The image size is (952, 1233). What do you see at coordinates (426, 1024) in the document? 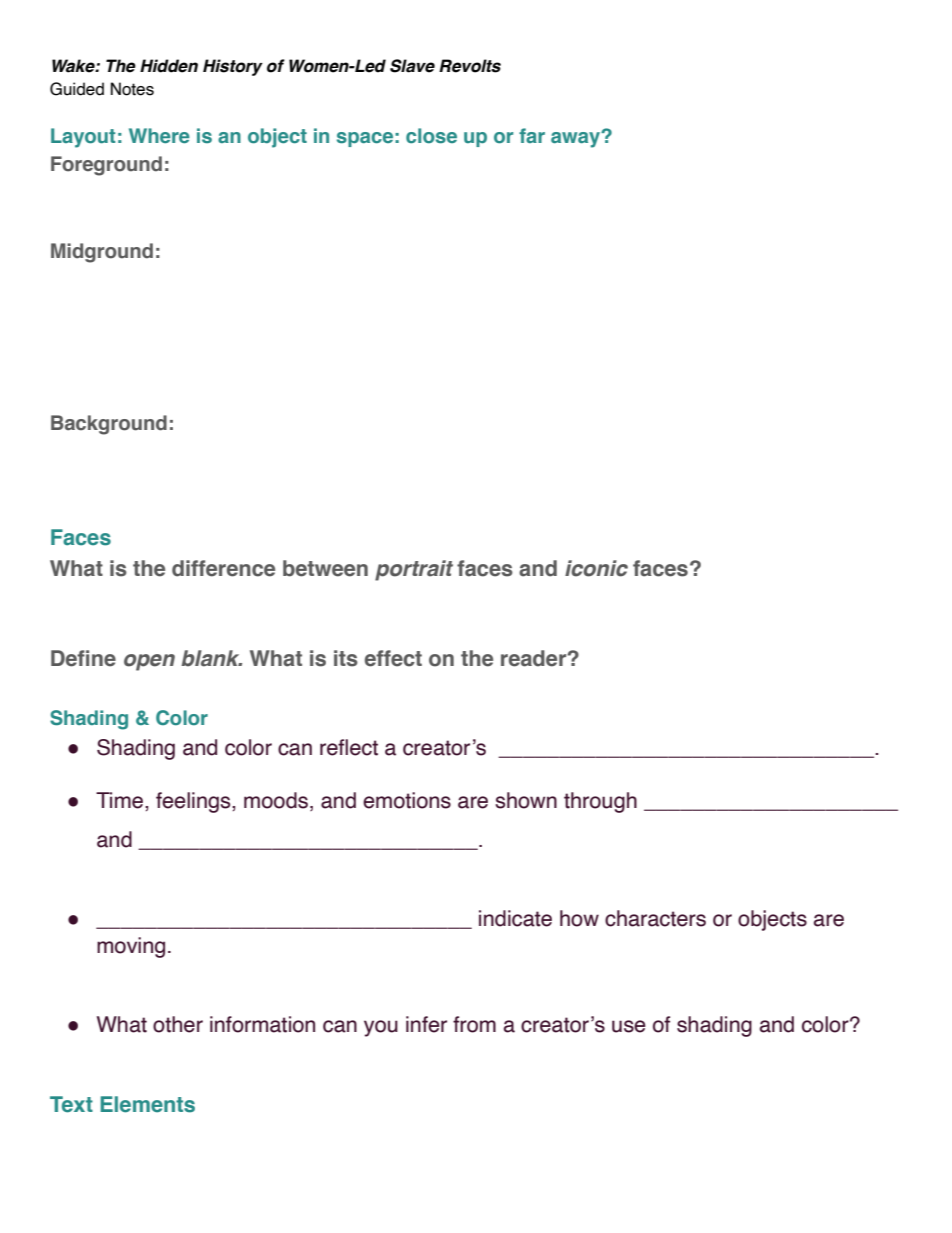
I see `infer` at bounding box center [426, 1024].
